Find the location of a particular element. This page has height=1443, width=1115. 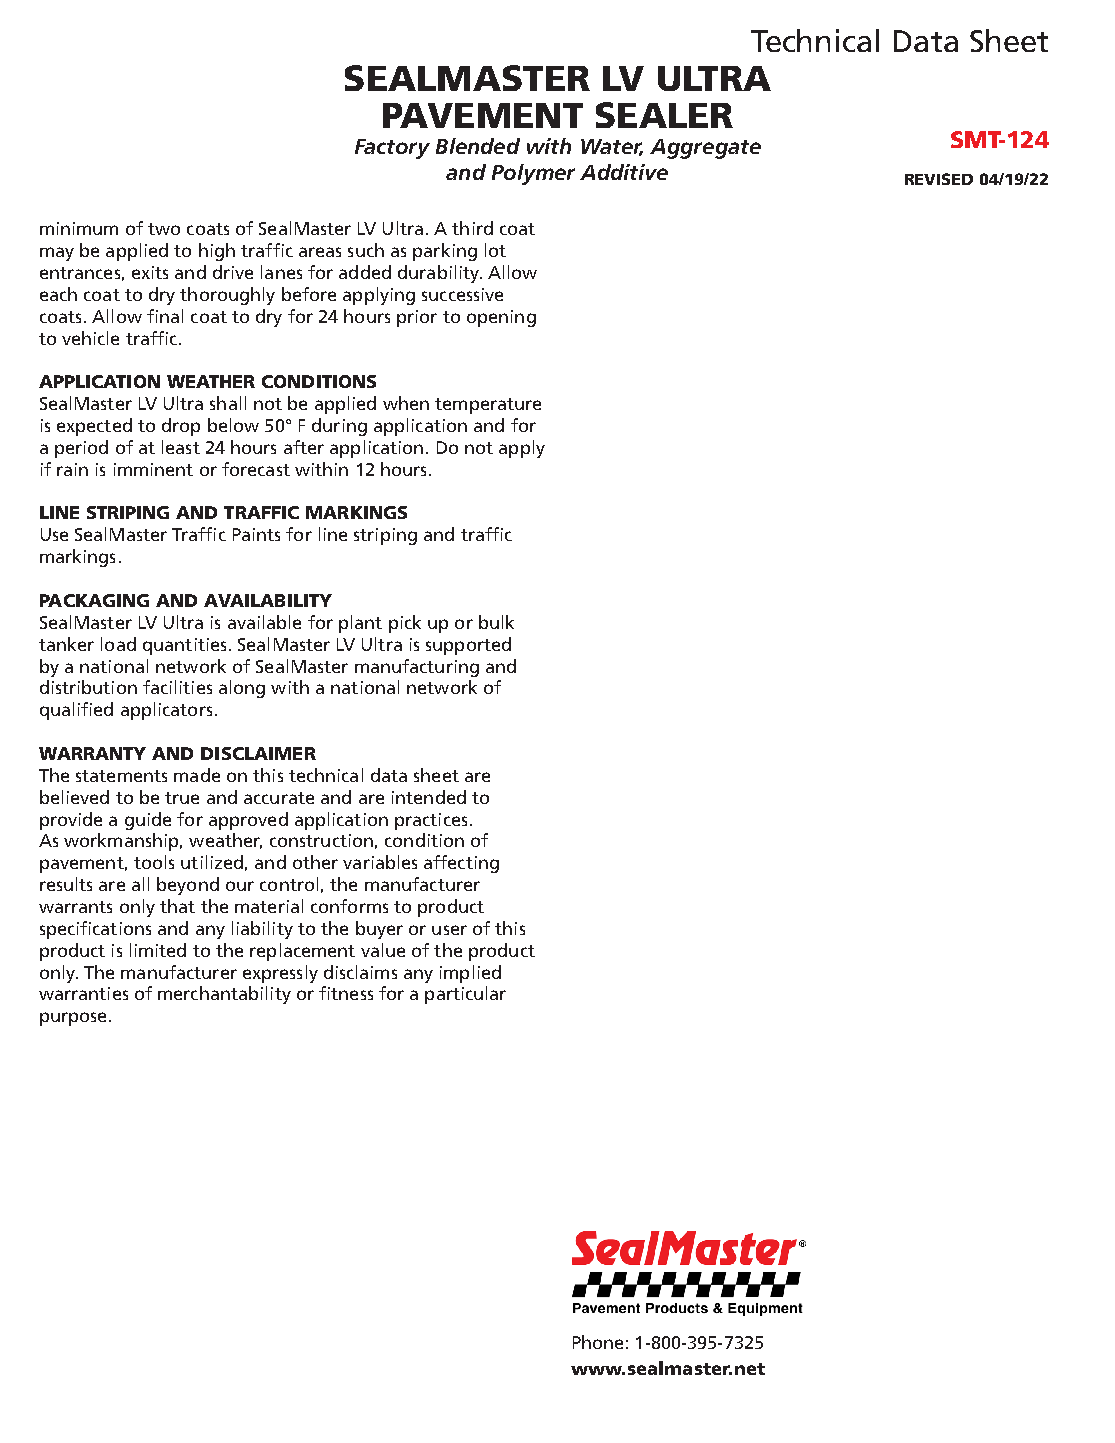

REVISED is located at coordinates (939, 179).
